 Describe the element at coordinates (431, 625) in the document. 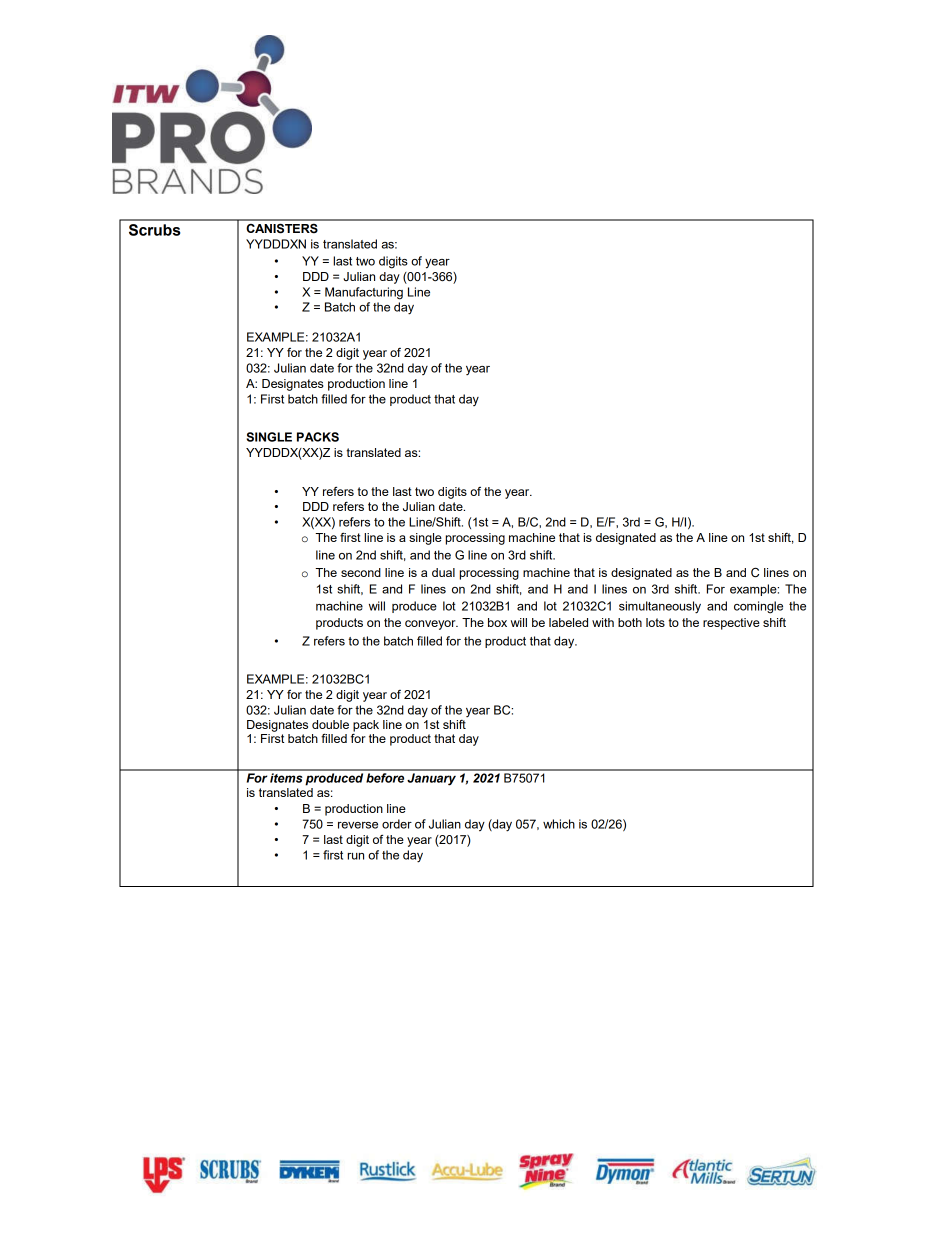

I see `conveyor` at that location.
